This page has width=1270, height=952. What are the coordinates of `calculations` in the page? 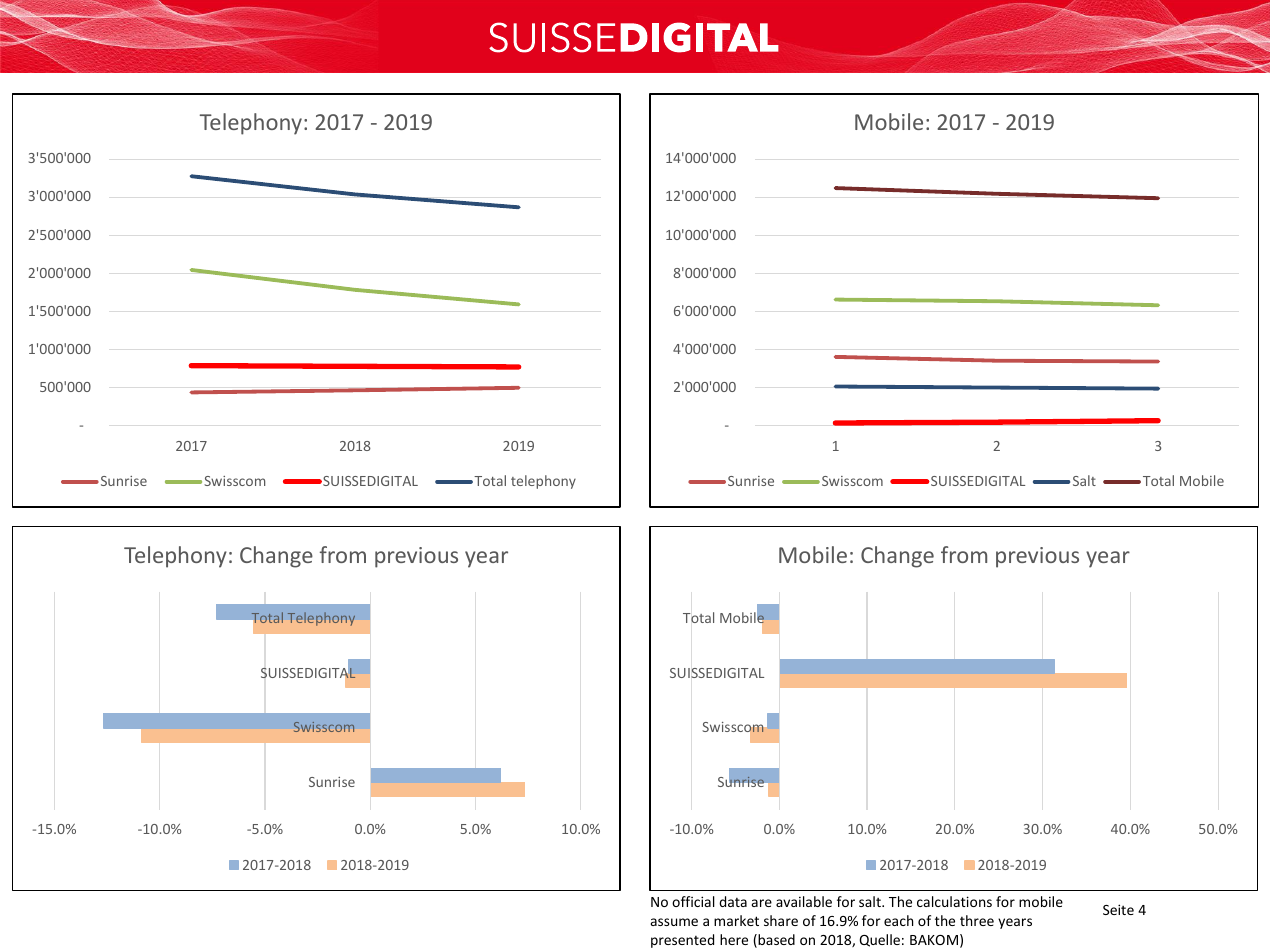 It's located at (954, 901).
